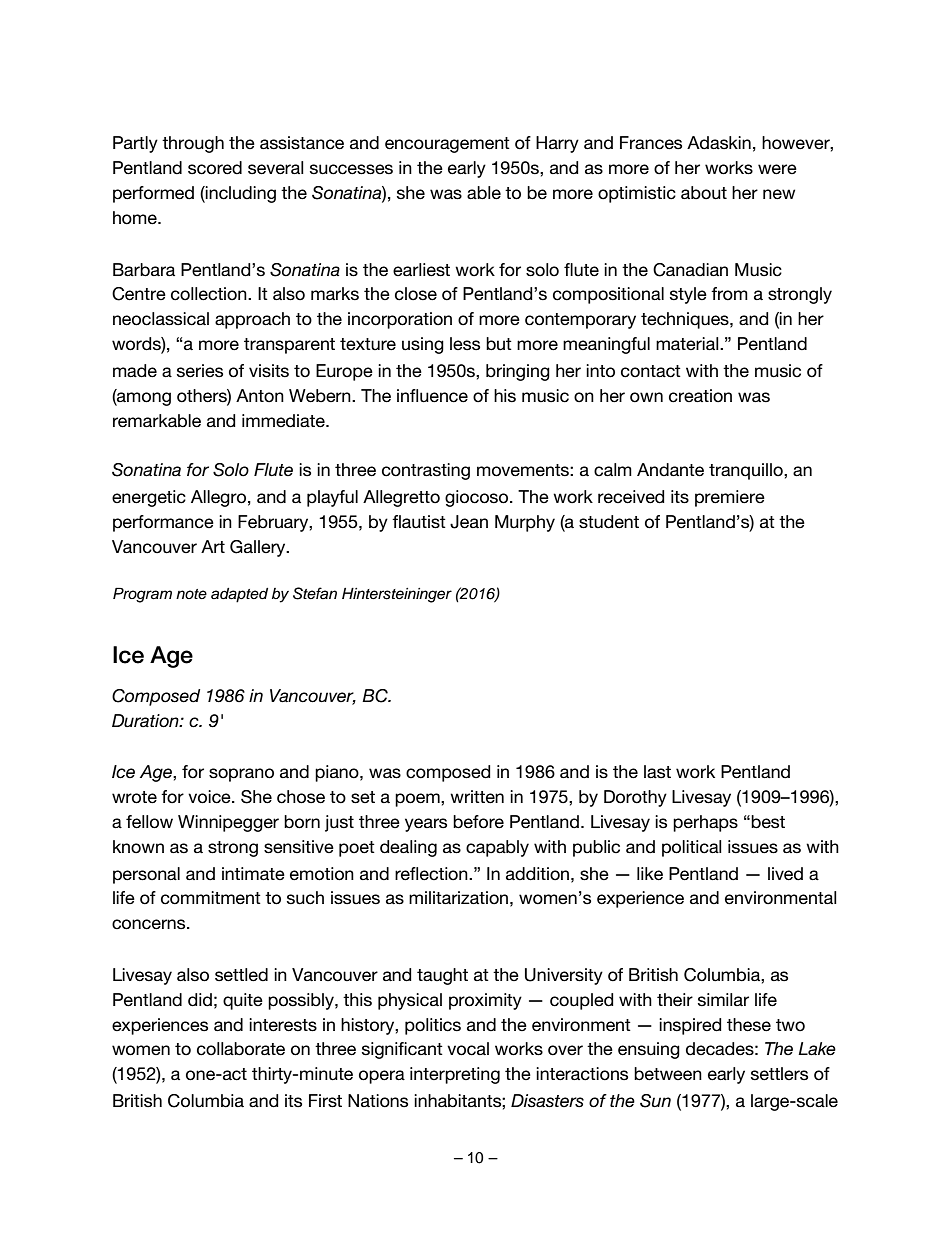 Image resolution: width=952 pixels, height=1233 pixels. Describe the element at coordinates (700, 396) in the screenshot. I see `creation` at that location.
